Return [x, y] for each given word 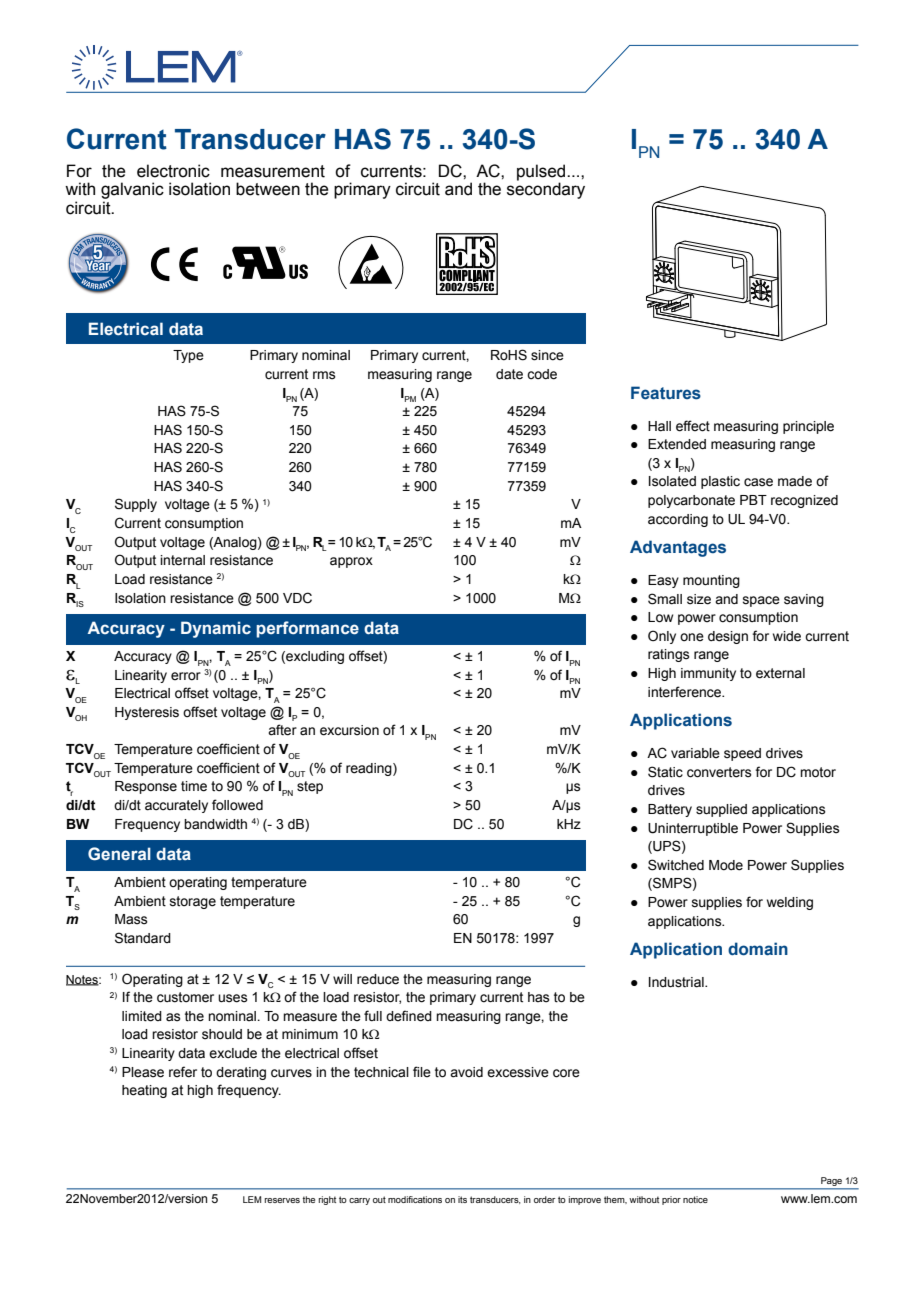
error [186, 676]
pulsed [542, 172]
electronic [173, 171]
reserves [282, 1200]
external [780, 673]
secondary [546, 189]
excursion [349, 730]
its [462, 1199]
